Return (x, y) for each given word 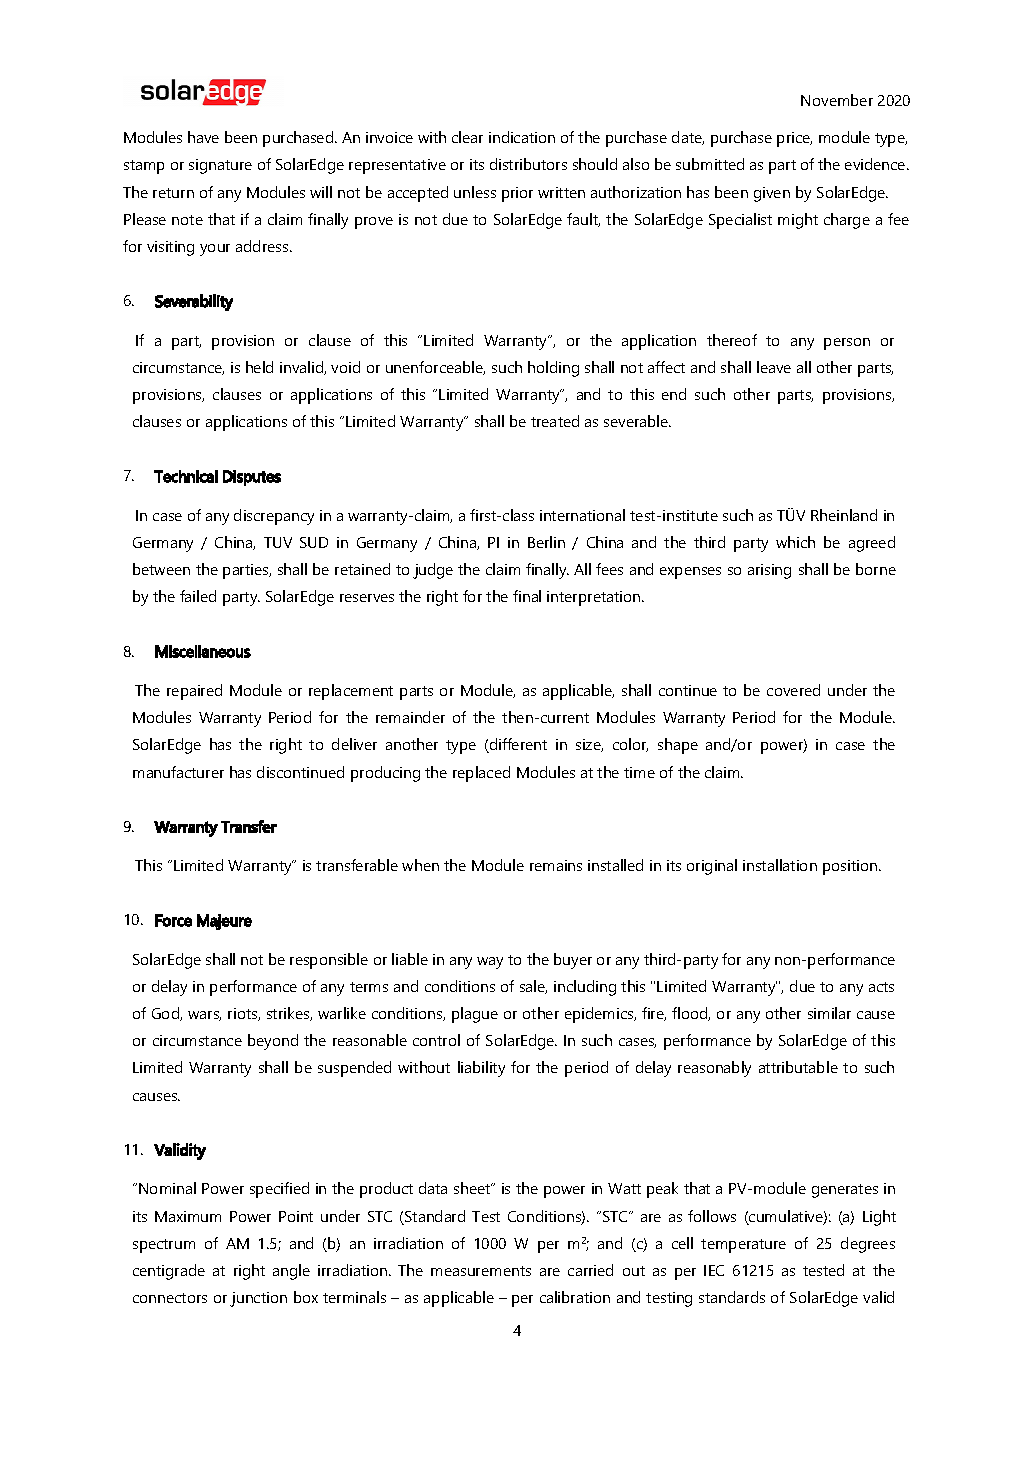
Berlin (546, 542)
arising (769, 571)
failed (198, 596)
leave (774, 367)
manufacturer (178, 772)
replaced (481, 774)
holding (553, 369)
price (794, 139)
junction (258, 1299)
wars (204, 1016)
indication (522, 137)
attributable (798, 1067)
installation (780, 865)
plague (475, 1015)
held (259, 367)
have (203, 137)
